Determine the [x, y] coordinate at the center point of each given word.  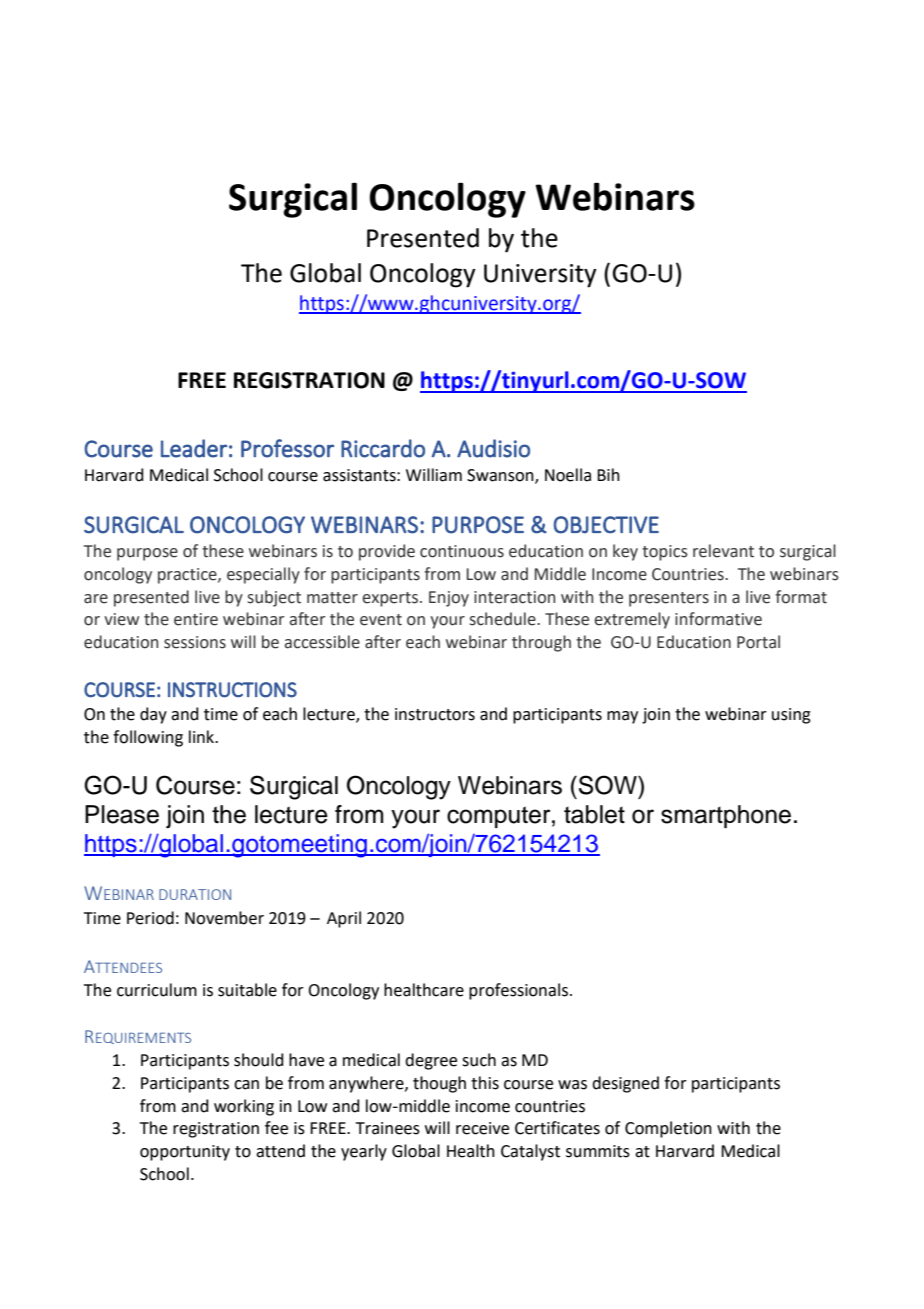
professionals [518, 991]
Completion [668, 1129]
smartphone [726, 816]
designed [625, 1084]
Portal [758, 642]
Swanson [501, 476]
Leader [194, 448]
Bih [608, 474]
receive [482, 1128]
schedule [504, 619]
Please [122, 814]
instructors [435, 714]
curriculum [157, 990]
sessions [195, 642]
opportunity [185, 1153]
